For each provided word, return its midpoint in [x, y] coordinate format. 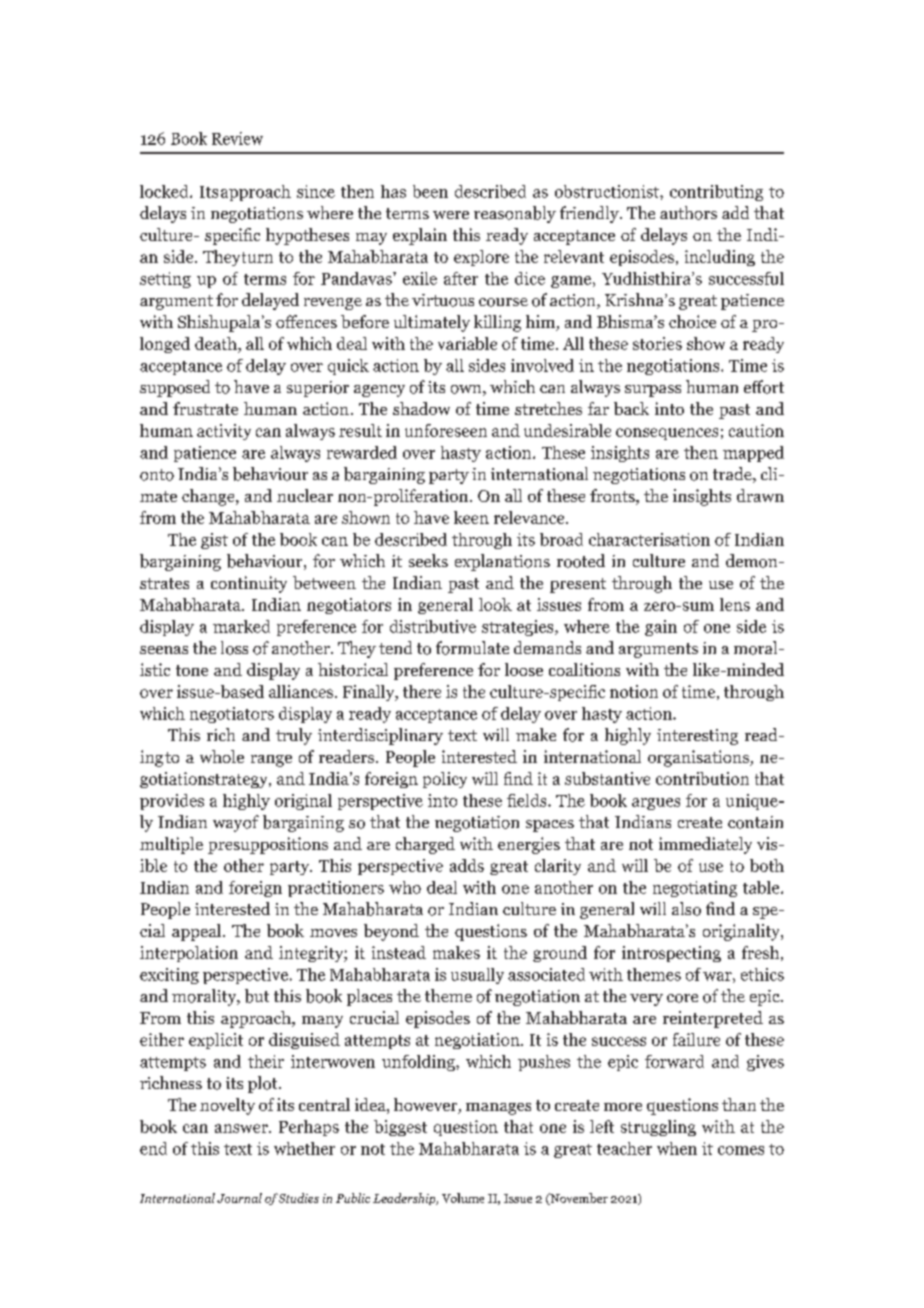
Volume [463, 1198]
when [677, 1148]
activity [224, 432]
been [430, 191]
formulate [472, 648]
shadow [421, 408]
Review [237, 138]
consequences [667, 434]
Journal [239, 1198]
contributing [716, 193]
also [686, 909]
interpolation [189, 954]
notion [634, 691]
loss [234, 648]
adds [467, 865]
